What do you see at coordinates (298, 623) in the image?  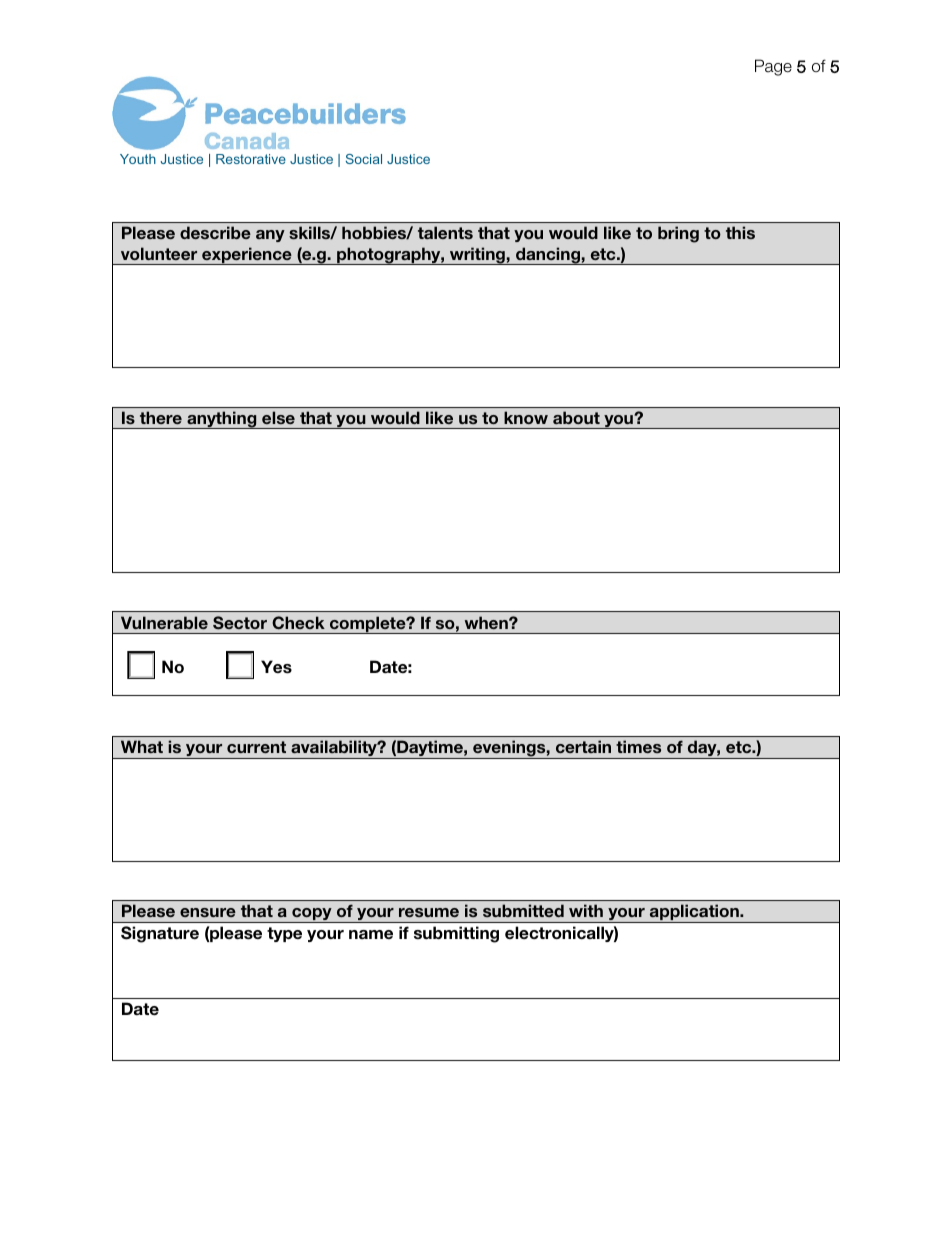 I see `Check` at bounding box center [298, 623].
